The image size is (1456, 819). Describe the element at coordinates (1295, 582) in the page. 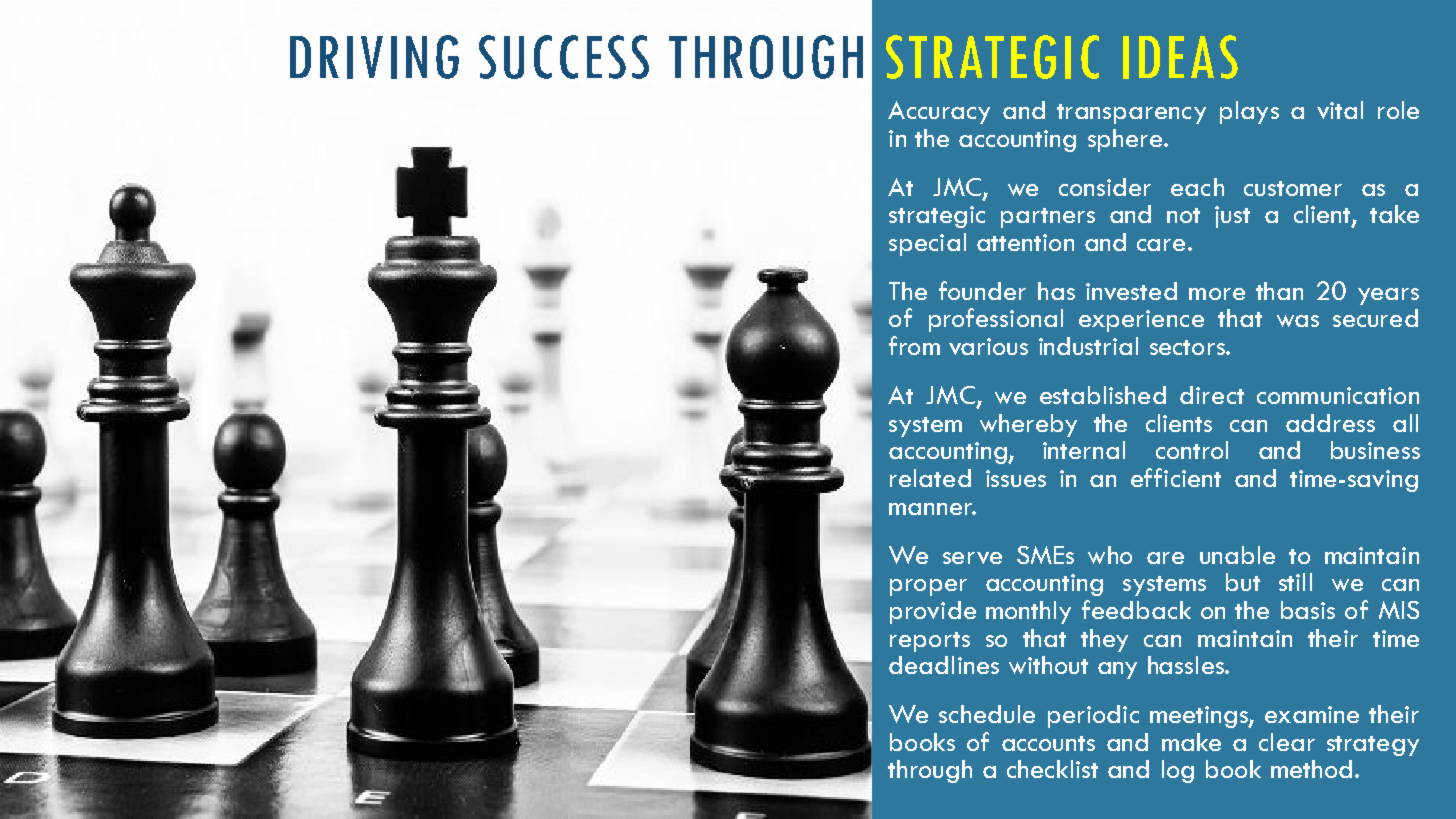

I see `still` at that location.
